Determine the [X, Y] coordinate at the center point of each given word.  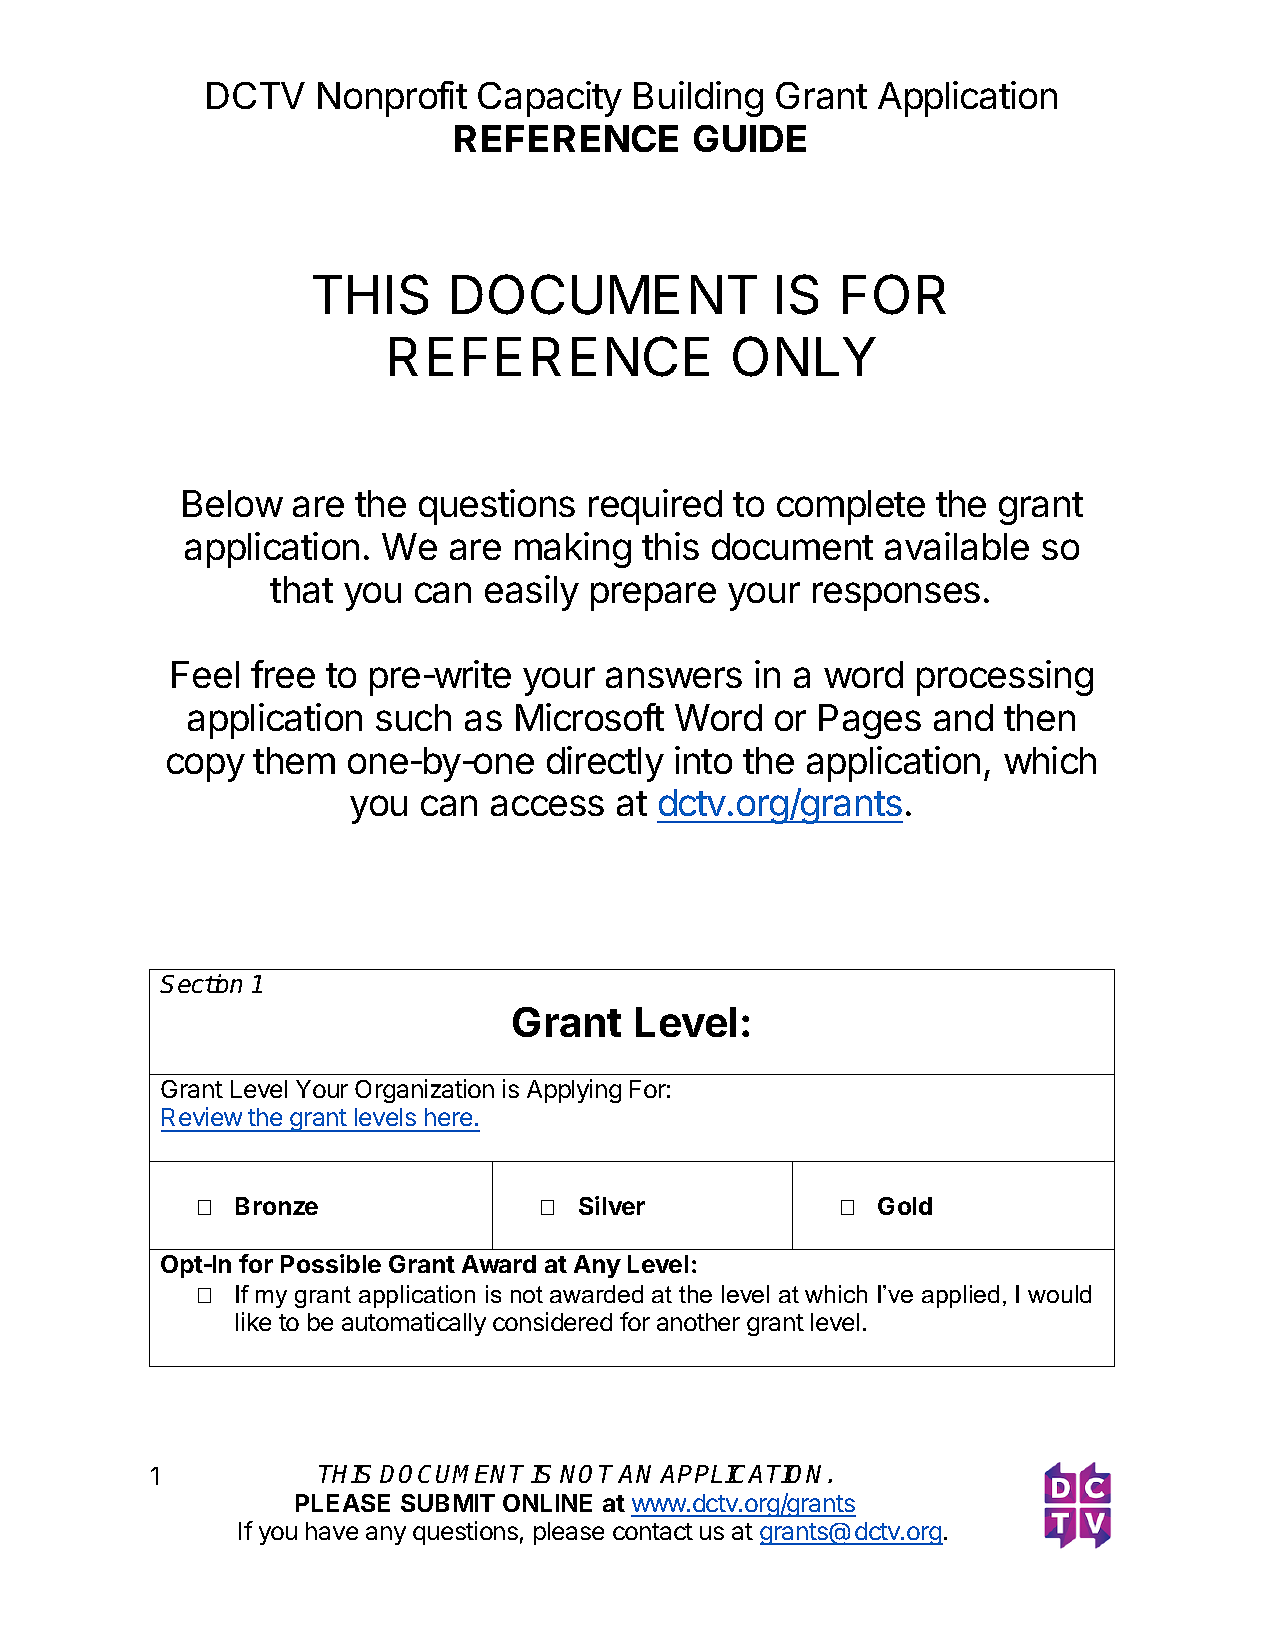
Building [698, 99]
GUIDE [750, 138]
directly [605, 764]
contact [653, 1531]
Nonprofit [392, 99]
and [963, 717]
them [294, 760]
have [332, 1531]
